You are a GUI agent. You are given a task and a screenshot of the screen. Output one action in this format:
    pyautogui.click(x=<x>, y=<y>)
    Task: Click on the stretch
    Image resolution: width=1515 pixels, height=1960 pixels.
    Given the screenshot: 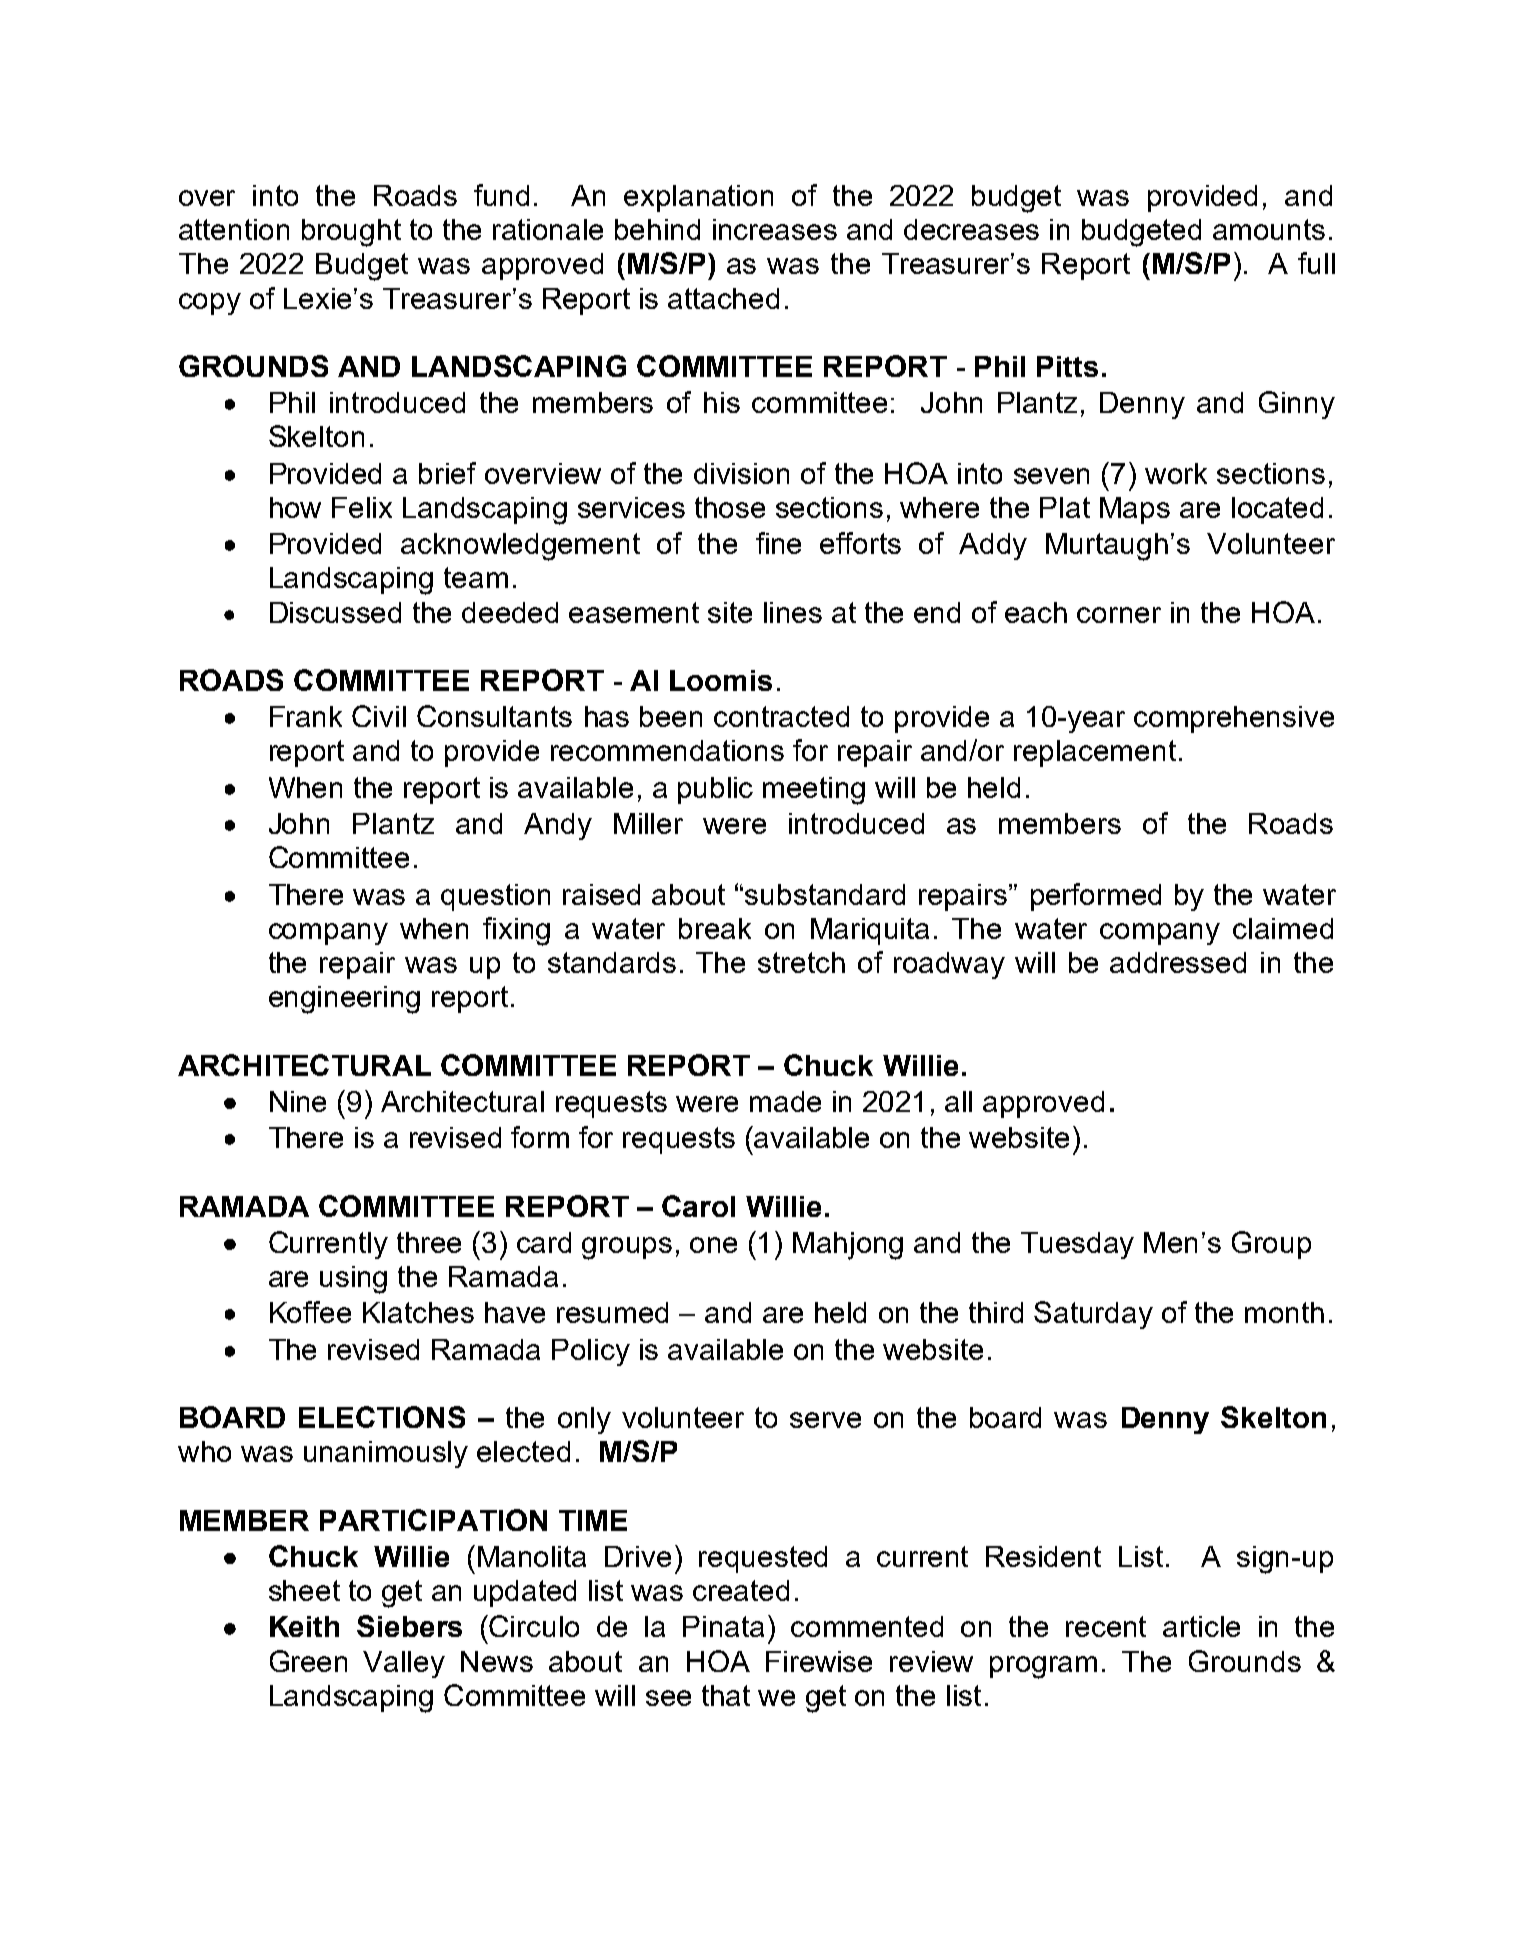 What is the action you would take?
    pyautogui.click(x=801, y=962)
